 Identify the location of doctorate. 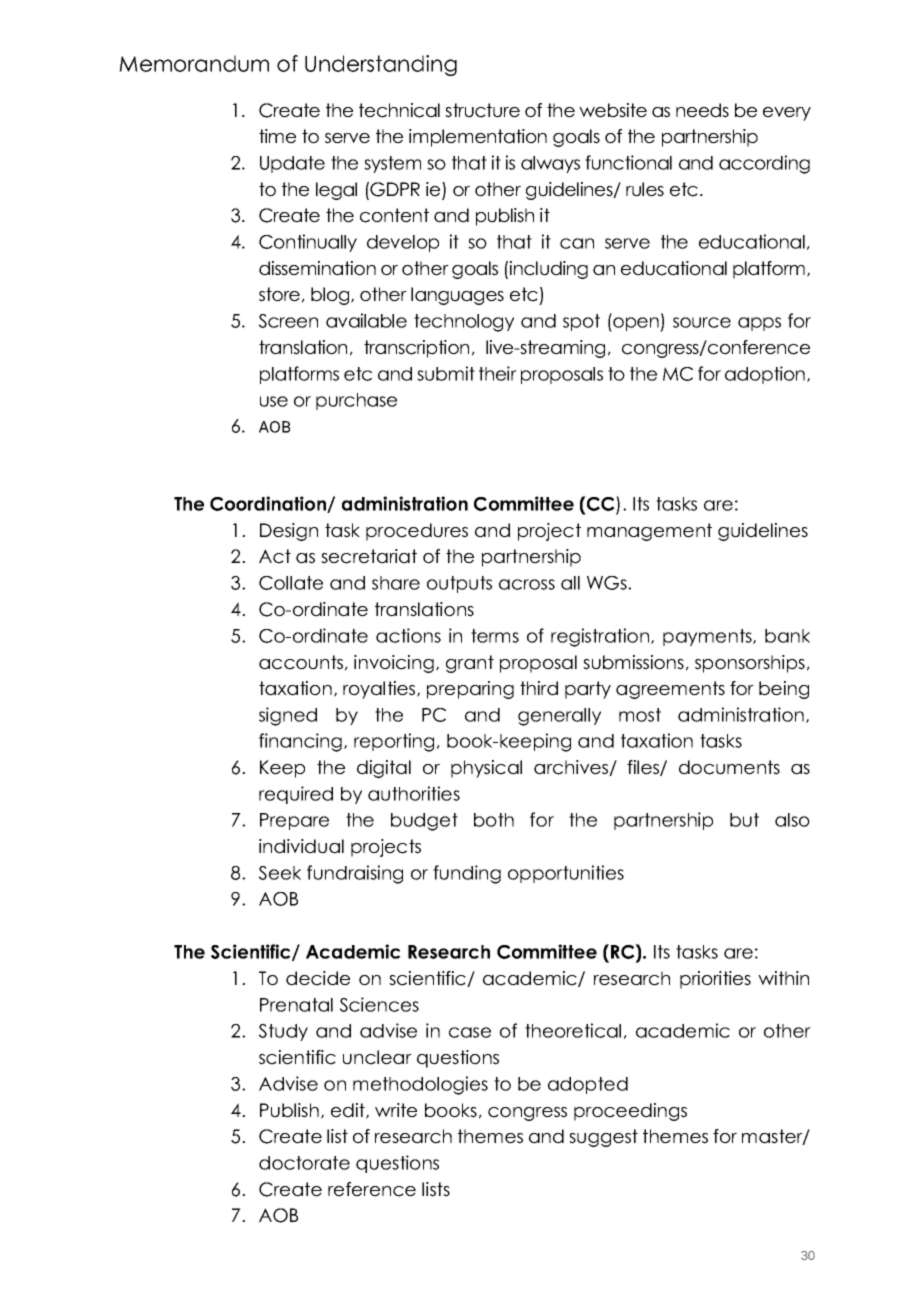
(304, 1163).
